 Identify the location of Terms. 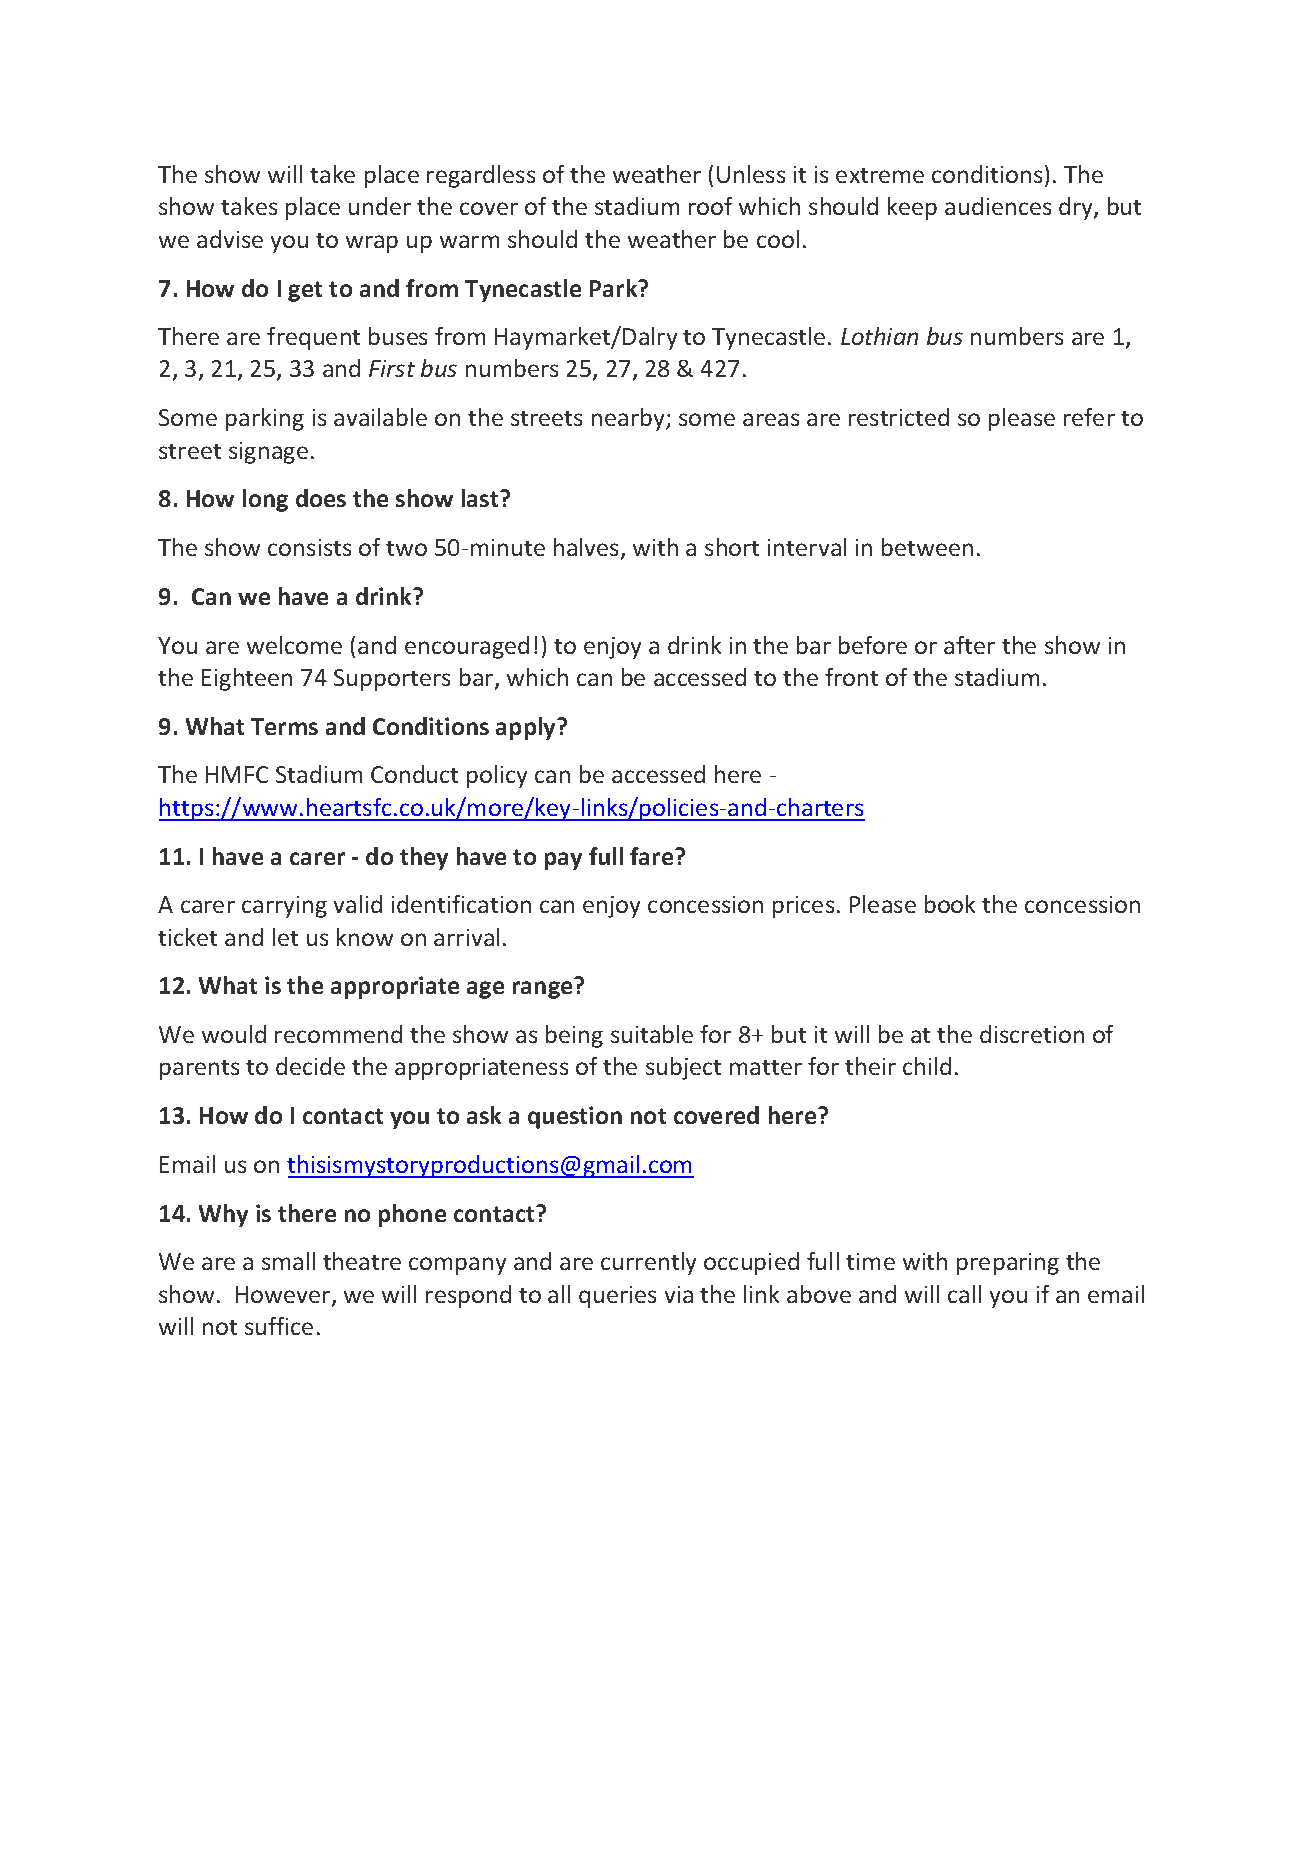
(284, 726).
